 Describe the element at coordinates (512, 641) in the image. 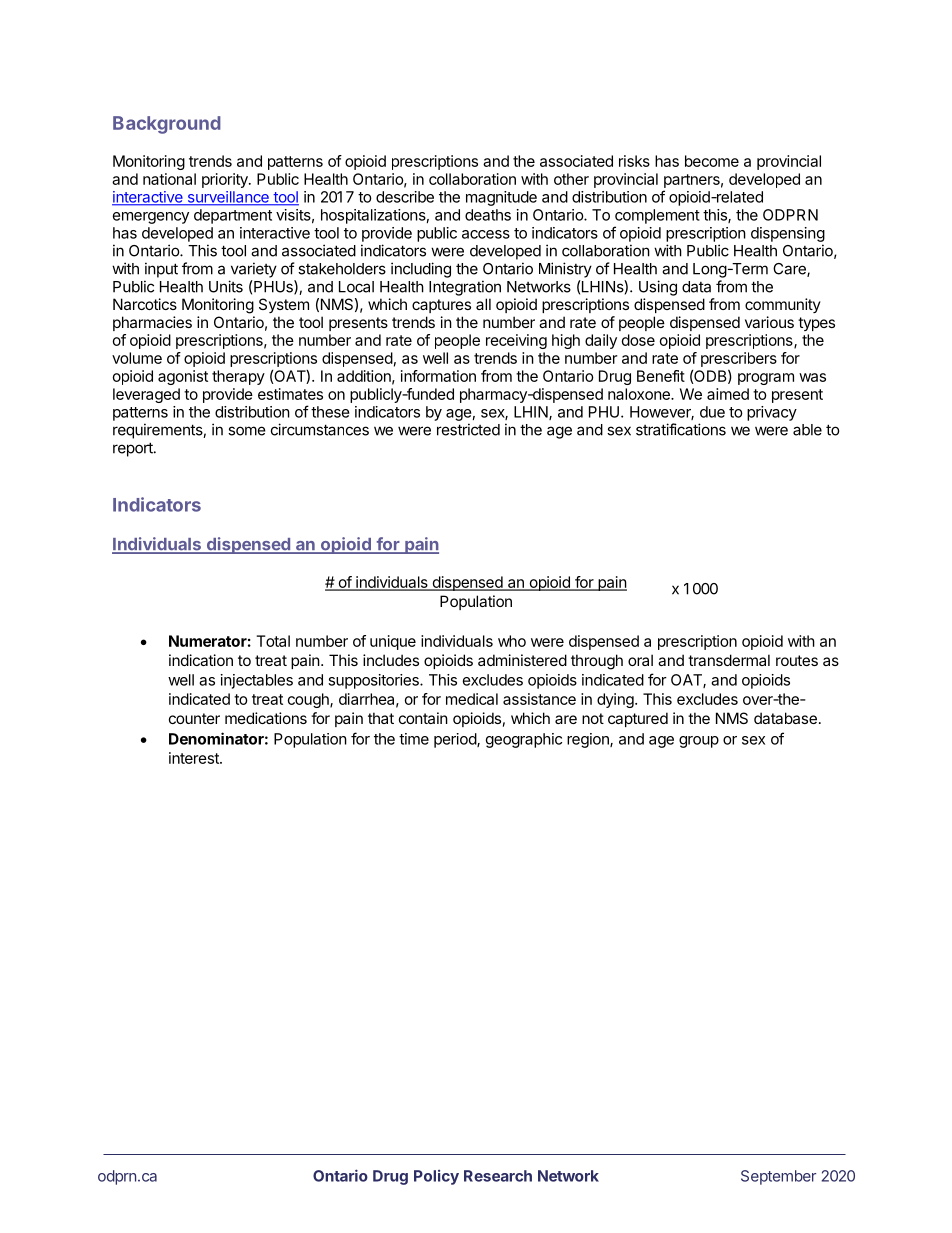

I see `who` at that location.
